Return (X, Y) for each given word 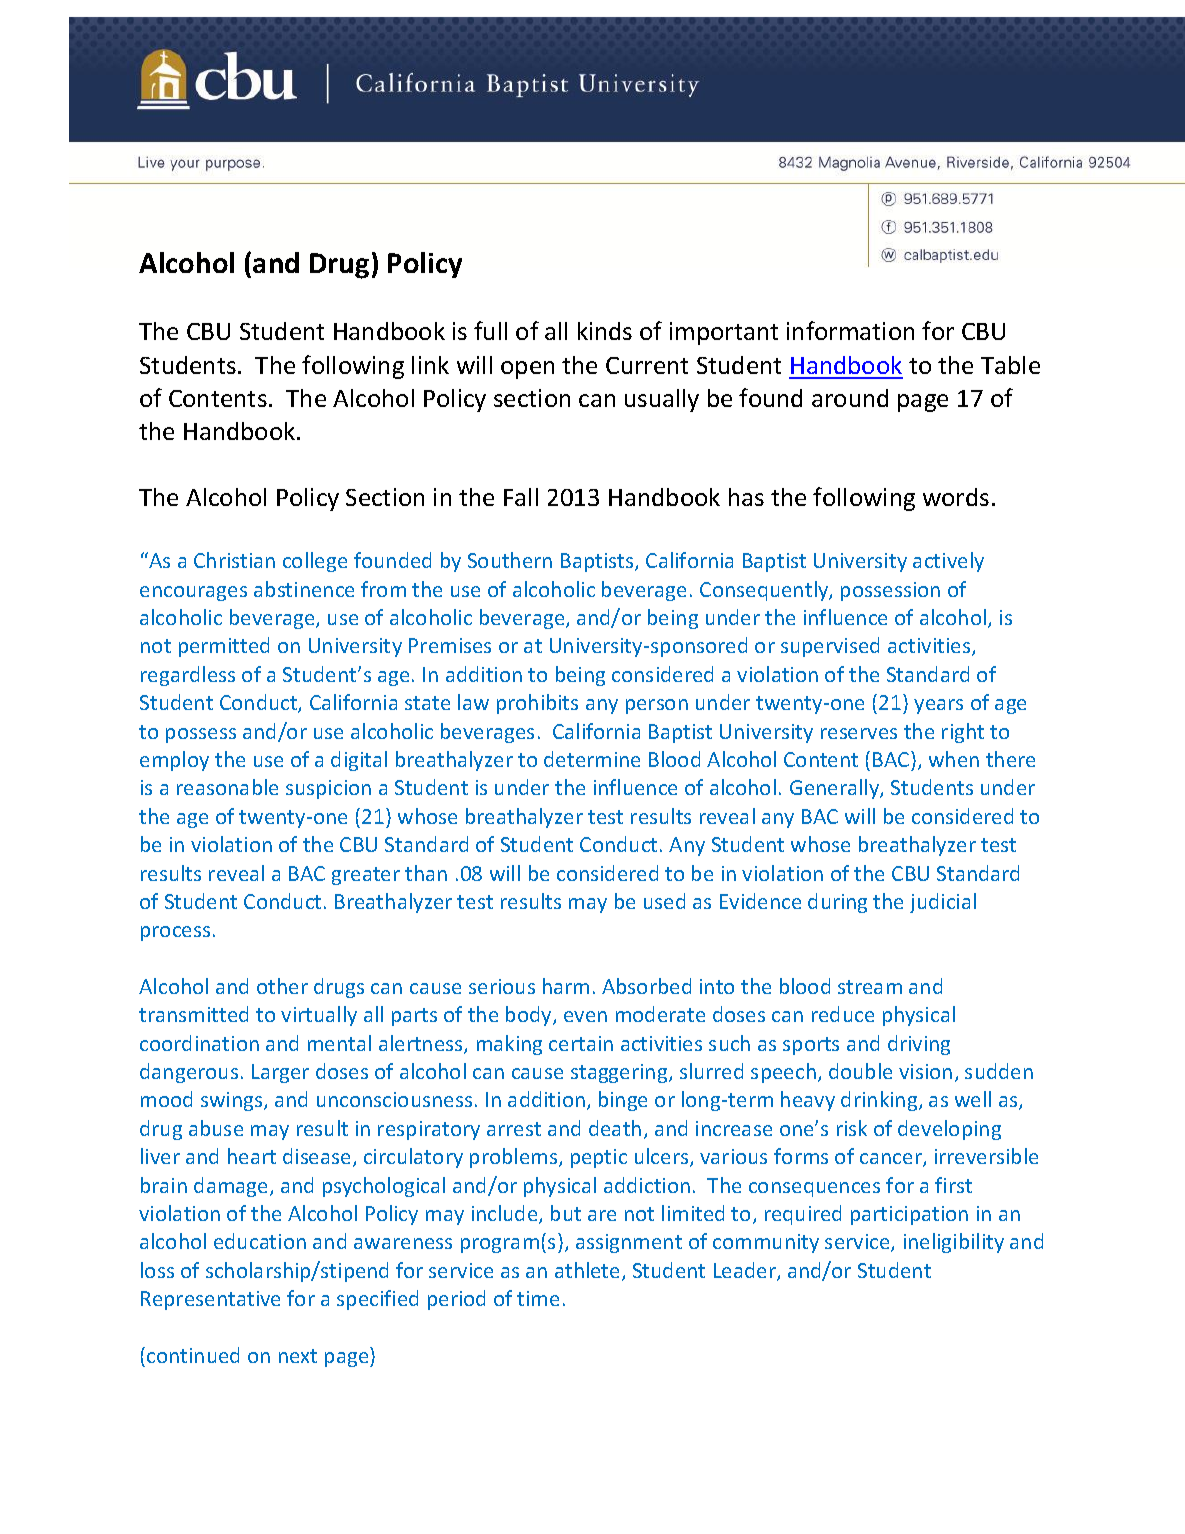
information (850, 330)
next (298, 1356)
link (430, 365)
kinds (605, 331)
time (538, 1298)
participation (909, 1215)
